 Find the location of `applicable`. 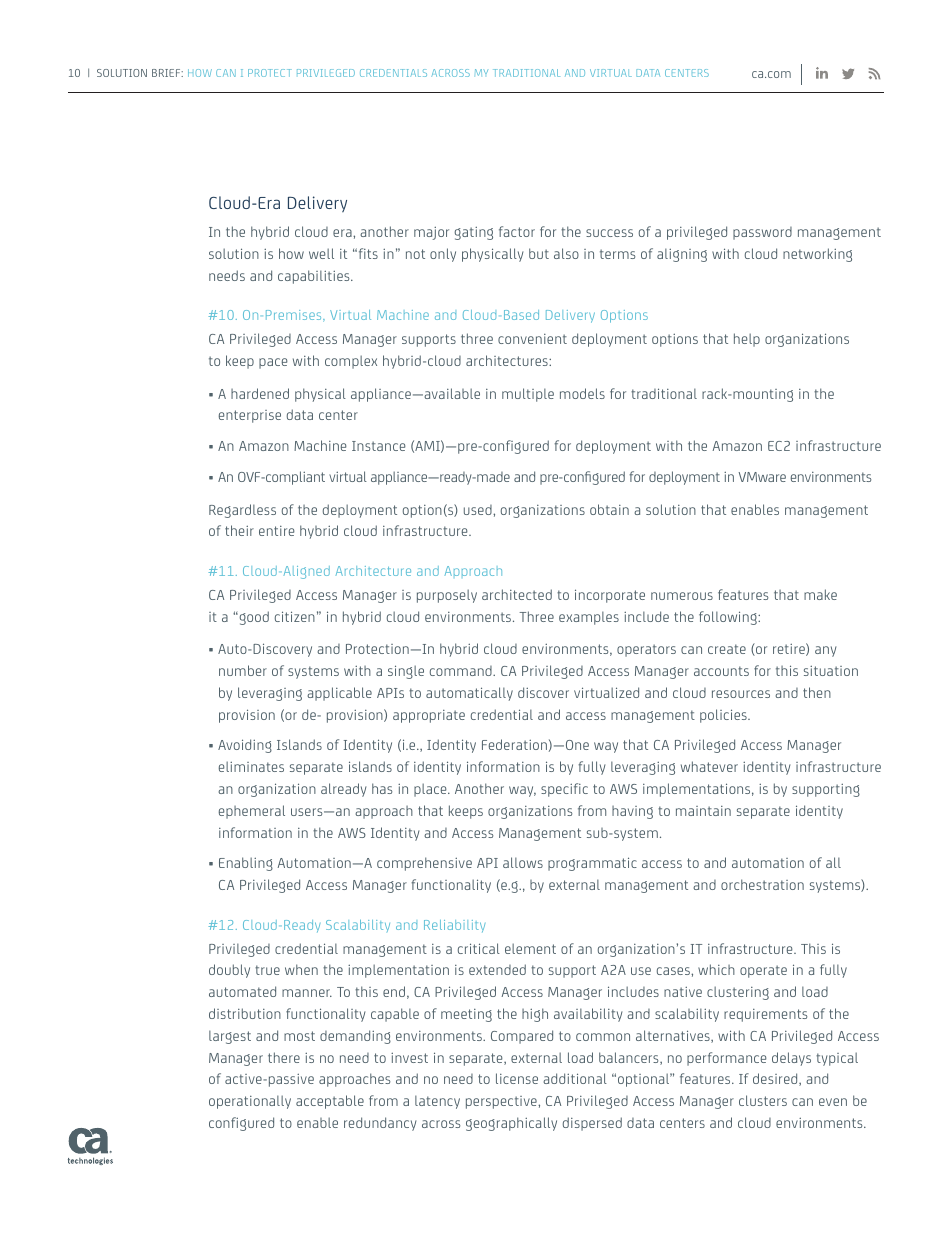

applicable is located at coordinates (339, 694).
